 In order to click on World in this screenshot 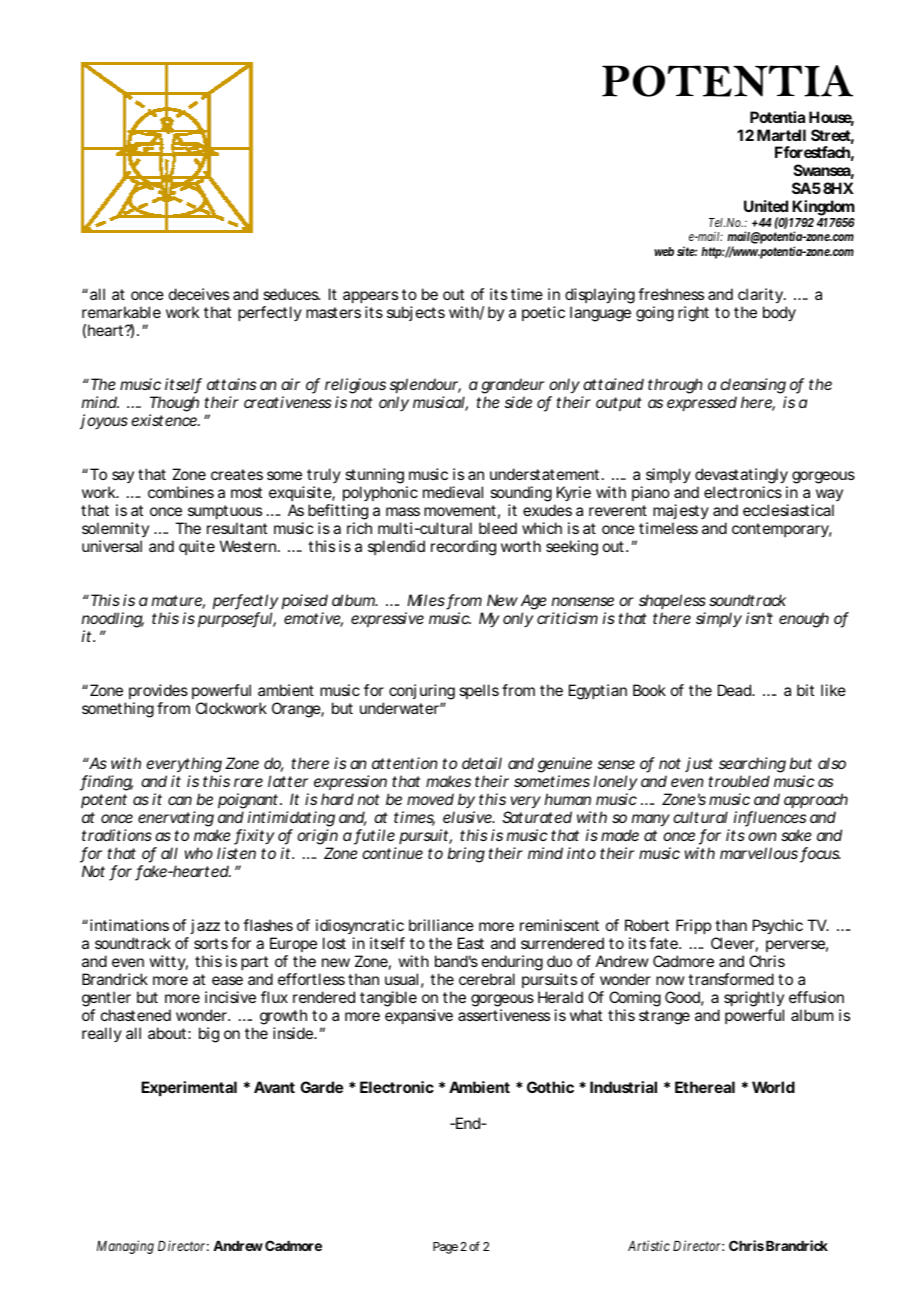, I will do `click(773, 1087)`.
